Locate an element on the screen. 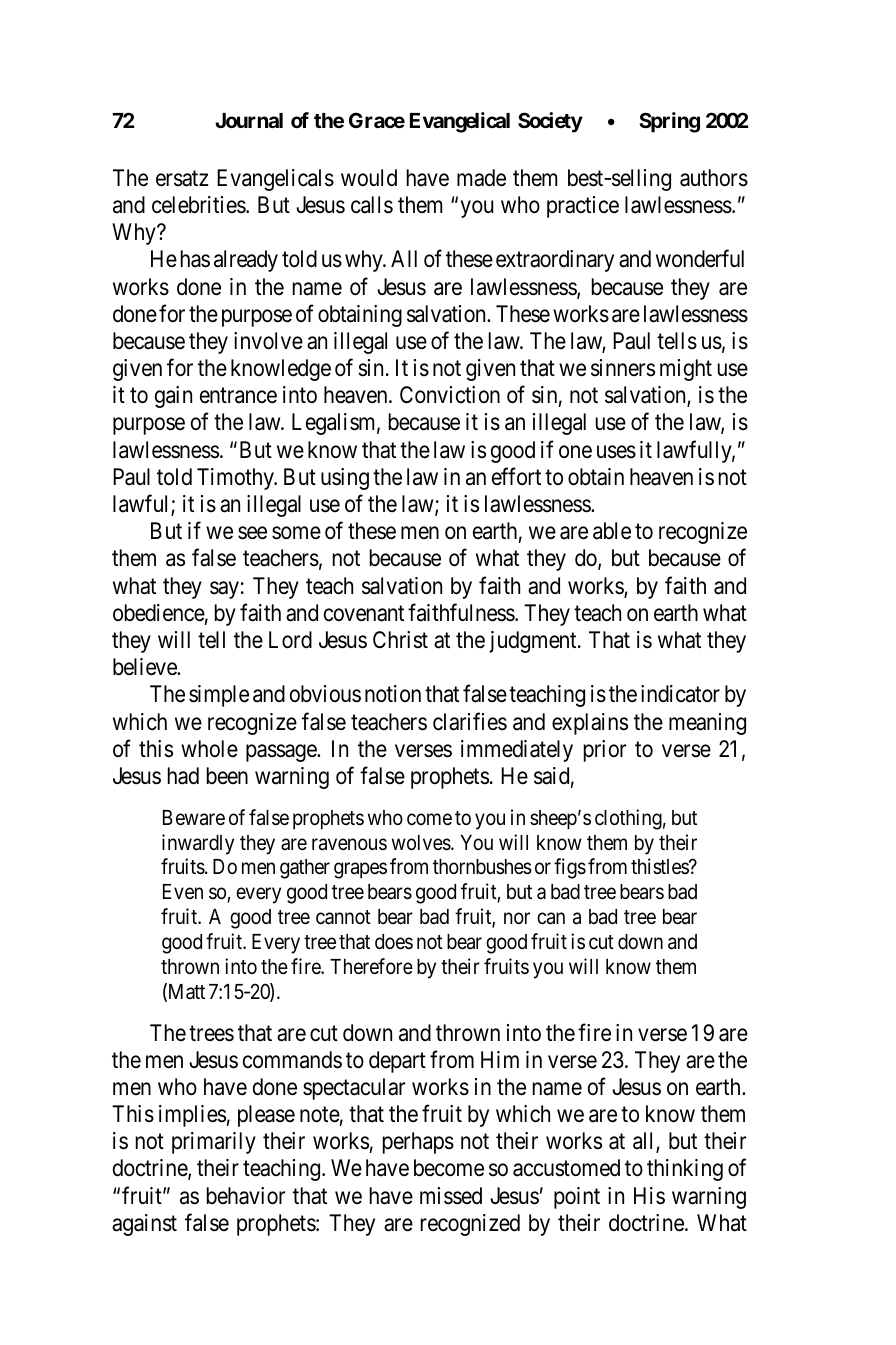 The height and width of the screenshot is (1345, 896). perhaps is located at coordinates (418, 1143).
